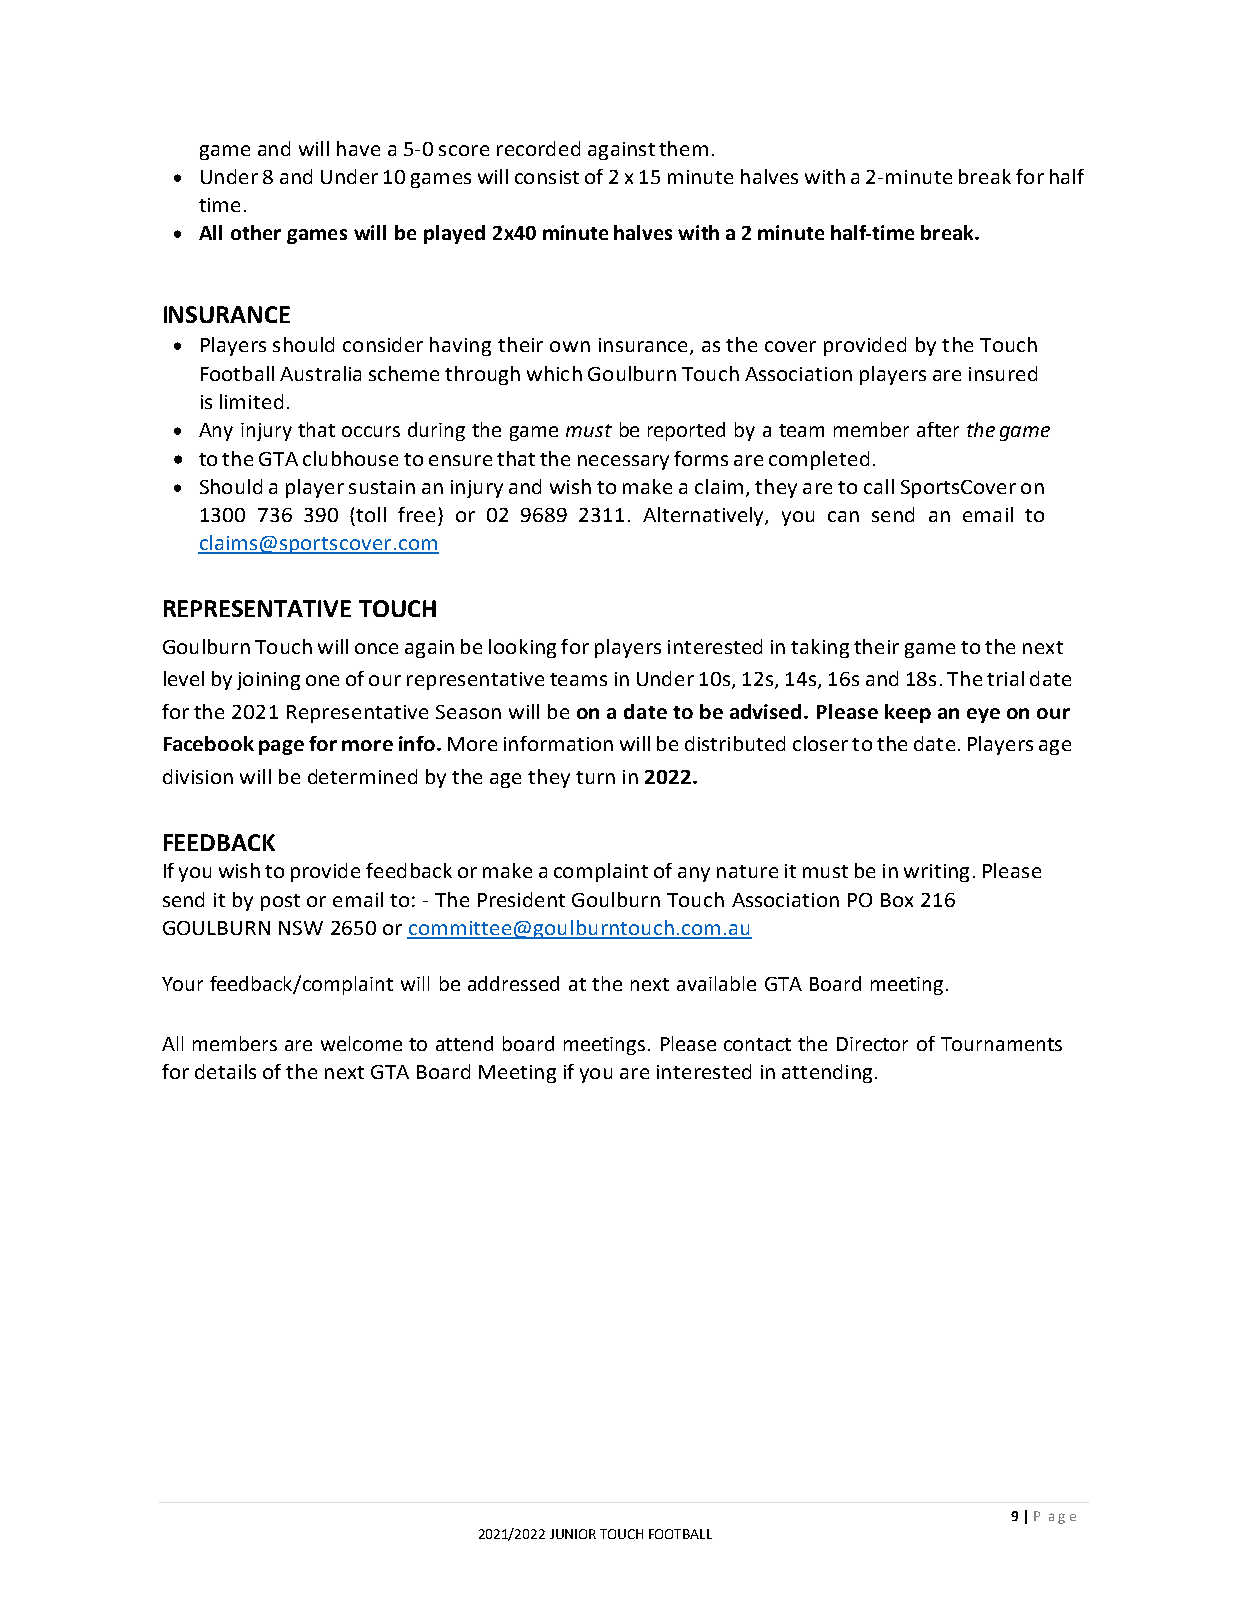  I want to click on consist, so click(547, 177).
